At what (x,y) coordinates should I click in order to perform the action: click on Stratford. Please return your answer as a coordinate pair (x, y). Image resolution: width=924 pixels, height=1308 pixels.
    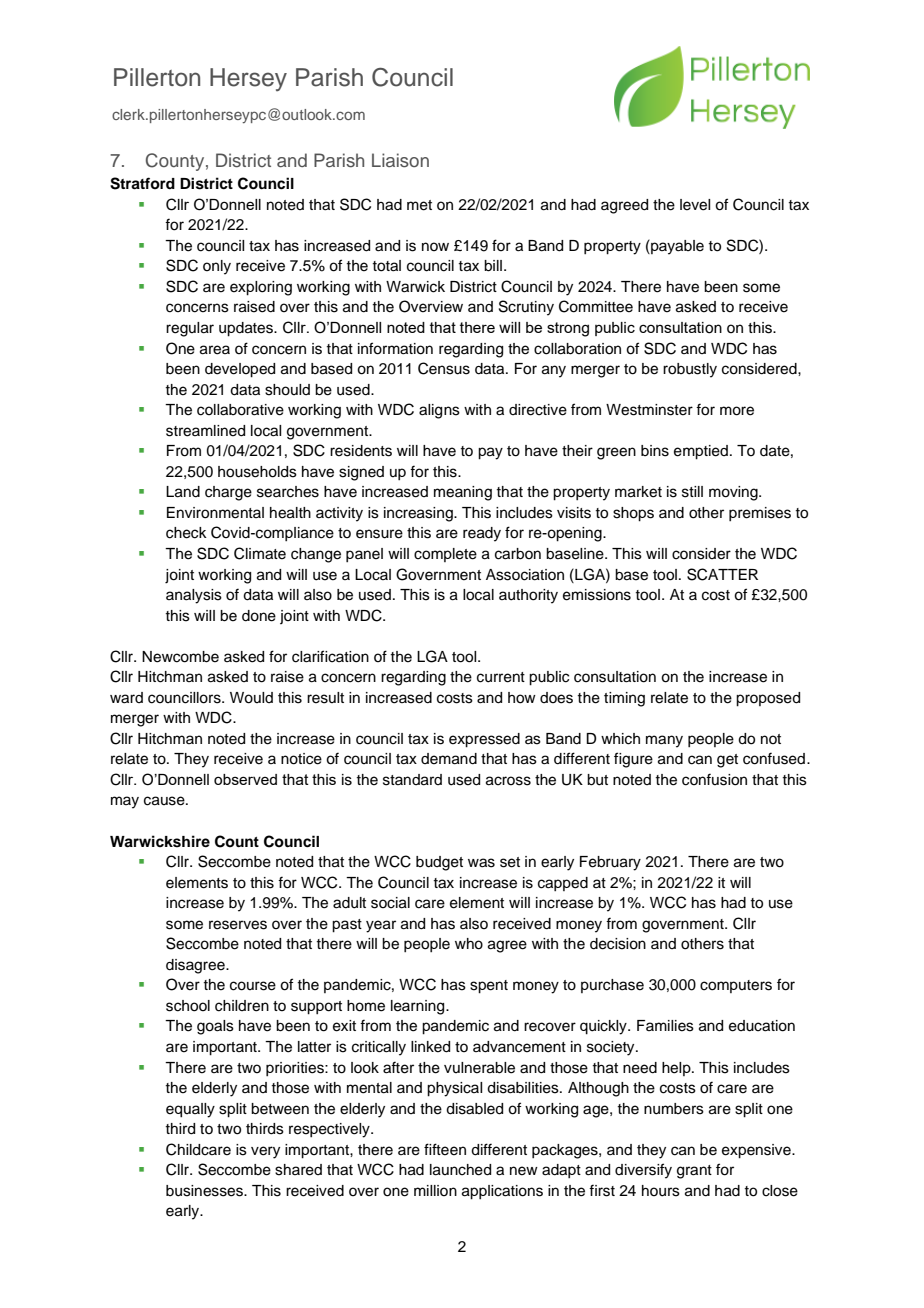
    Looking at the image, I should click on (142, 183).
